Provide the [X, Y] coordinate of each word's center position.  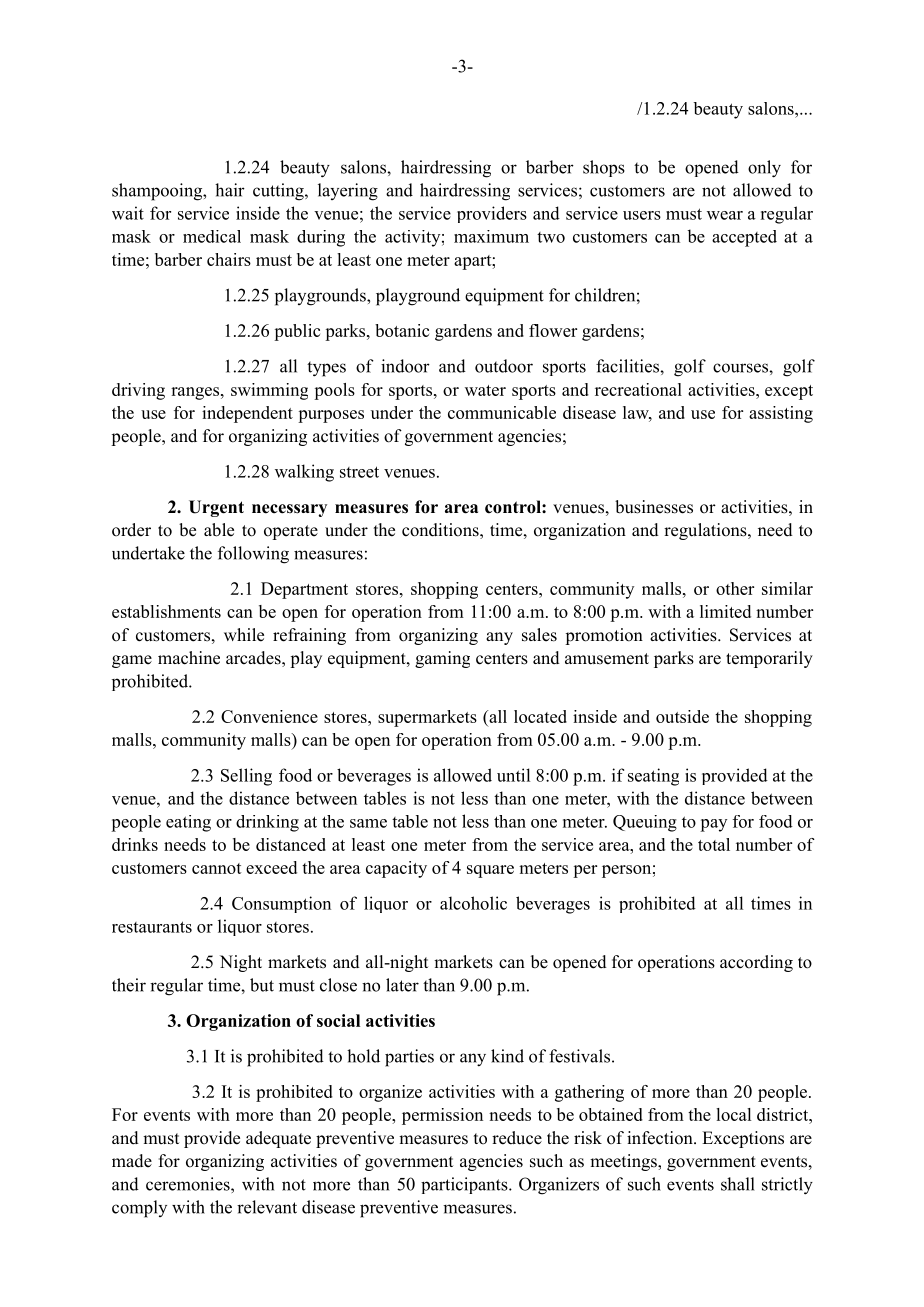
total [714, 844]
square [490, 871]
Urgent [216, 508]
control [514, 507]
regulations [706, 531]
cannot [217, 868]
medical [212, 236]
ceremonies [189, 1184]
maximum [491, 236]
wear [725, 215]
